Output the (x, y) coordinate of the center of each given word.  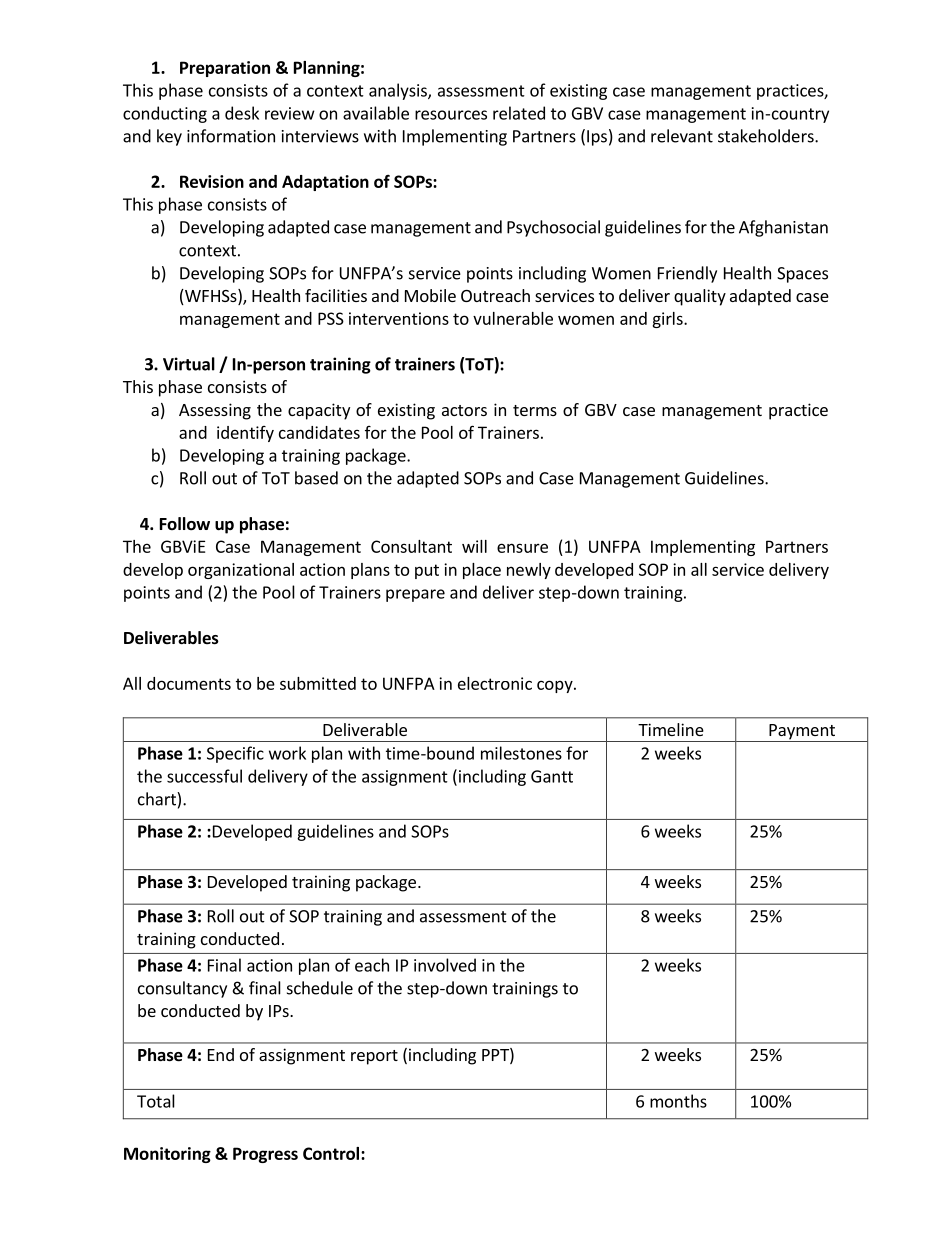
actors (464, 410)
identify (245, 434)
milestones (521, 753)
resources (451, 115)
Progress (265, 1155)
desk (242, 113)
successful (204, 776)
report (374, 1057)
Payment (802, 733)
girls (668, 320)
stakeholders (767, 136)
